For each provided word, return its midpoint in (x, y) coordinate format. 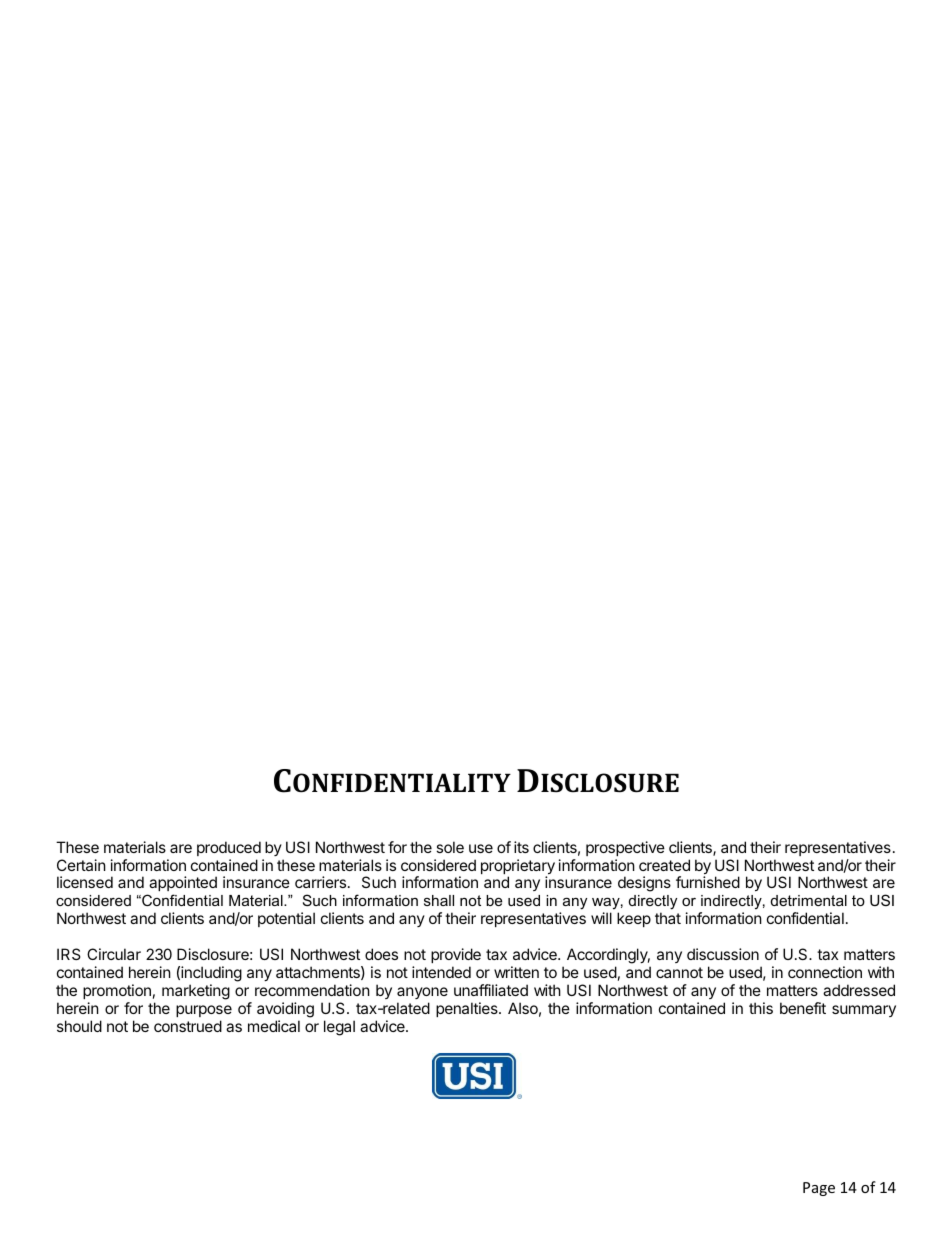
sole (450, 847)
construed (188, 1026)
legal (339, 1028)
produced (229, 848)
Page (819, 1189)
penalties (468, 1009)
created (664, 865)
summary (864, 1011)
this (761, 1008)
